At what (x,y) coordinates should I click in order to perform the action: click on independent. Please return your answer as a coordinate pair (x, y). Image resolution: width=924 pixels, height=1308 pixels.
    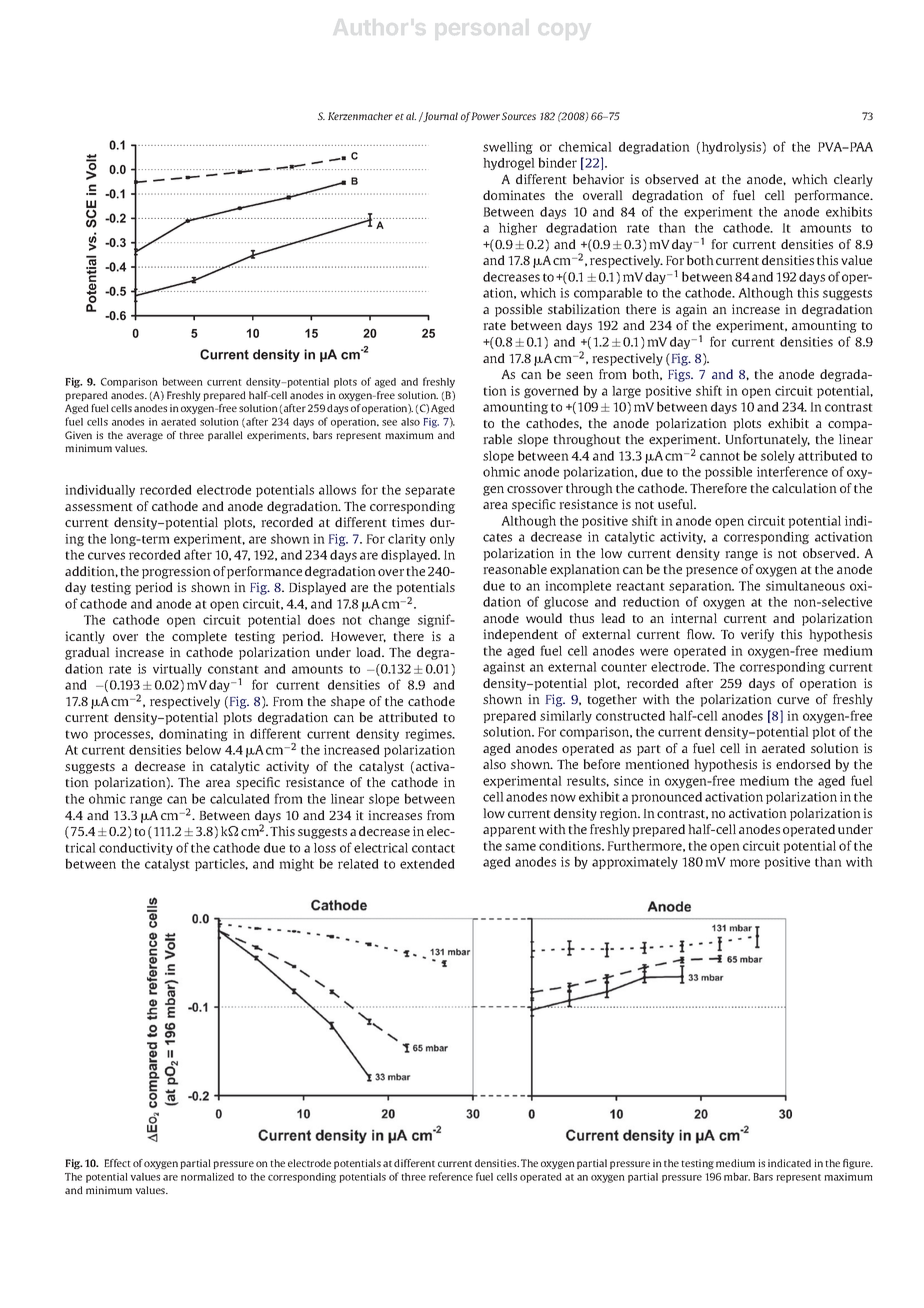
    Looking at the image, I should click on (520, 635).
